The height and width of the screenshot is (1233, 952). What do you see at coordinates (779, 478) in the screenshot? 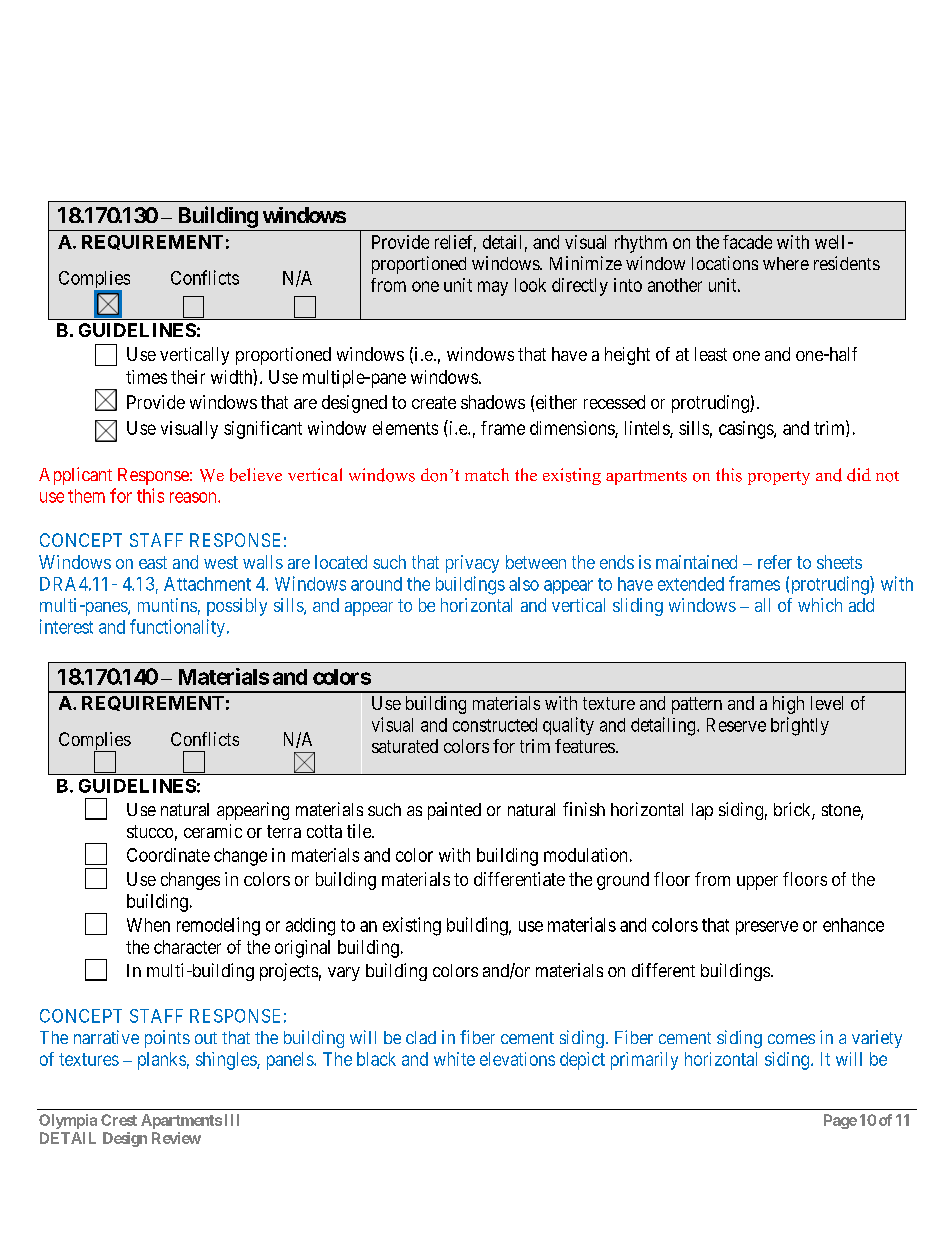
I see `property` at bounding box center [779, 478].
